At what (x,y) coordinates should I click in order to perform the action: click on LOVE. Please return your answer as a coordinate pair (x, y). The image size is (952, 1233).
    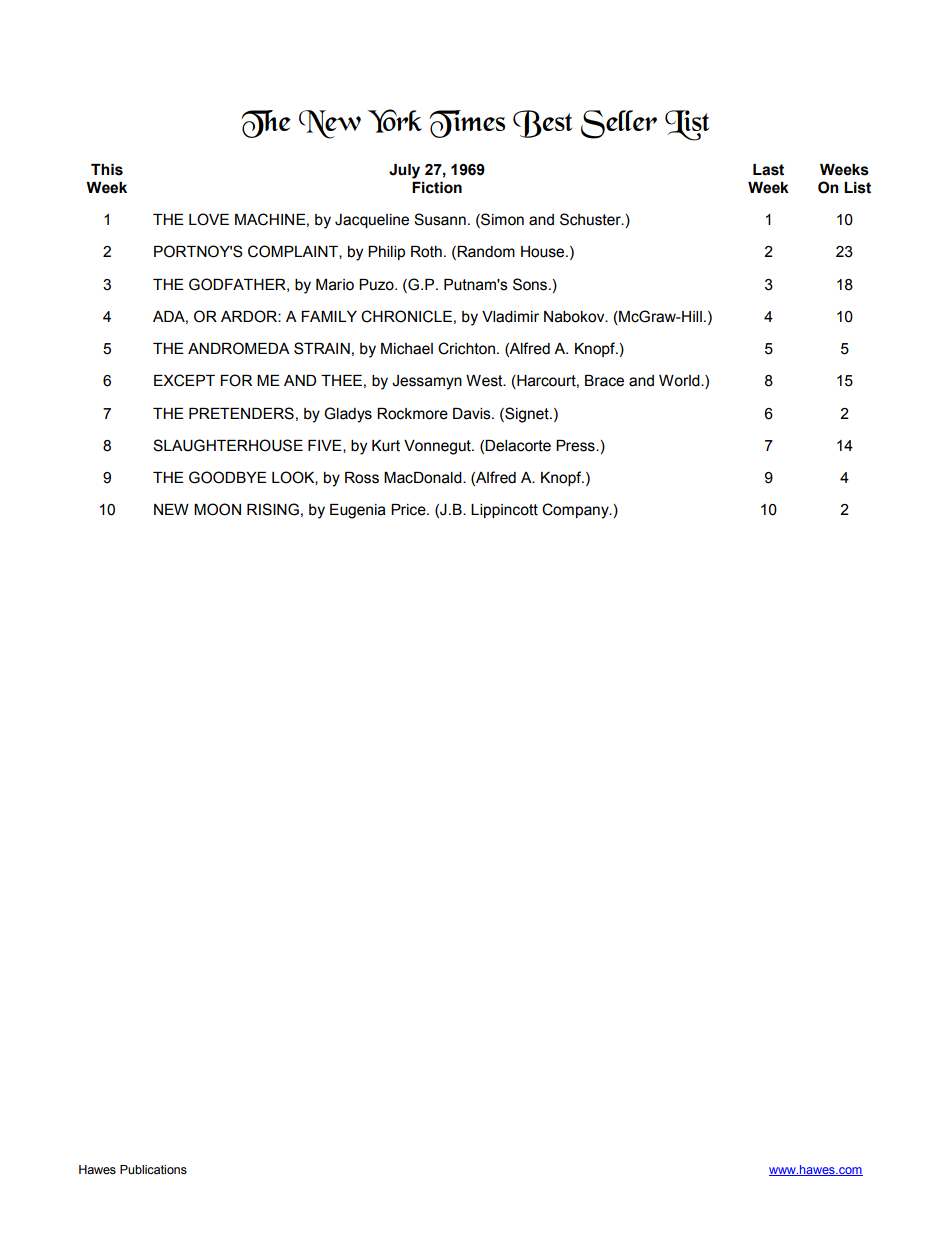
    Looking at the image, I should click on (209, 219).
